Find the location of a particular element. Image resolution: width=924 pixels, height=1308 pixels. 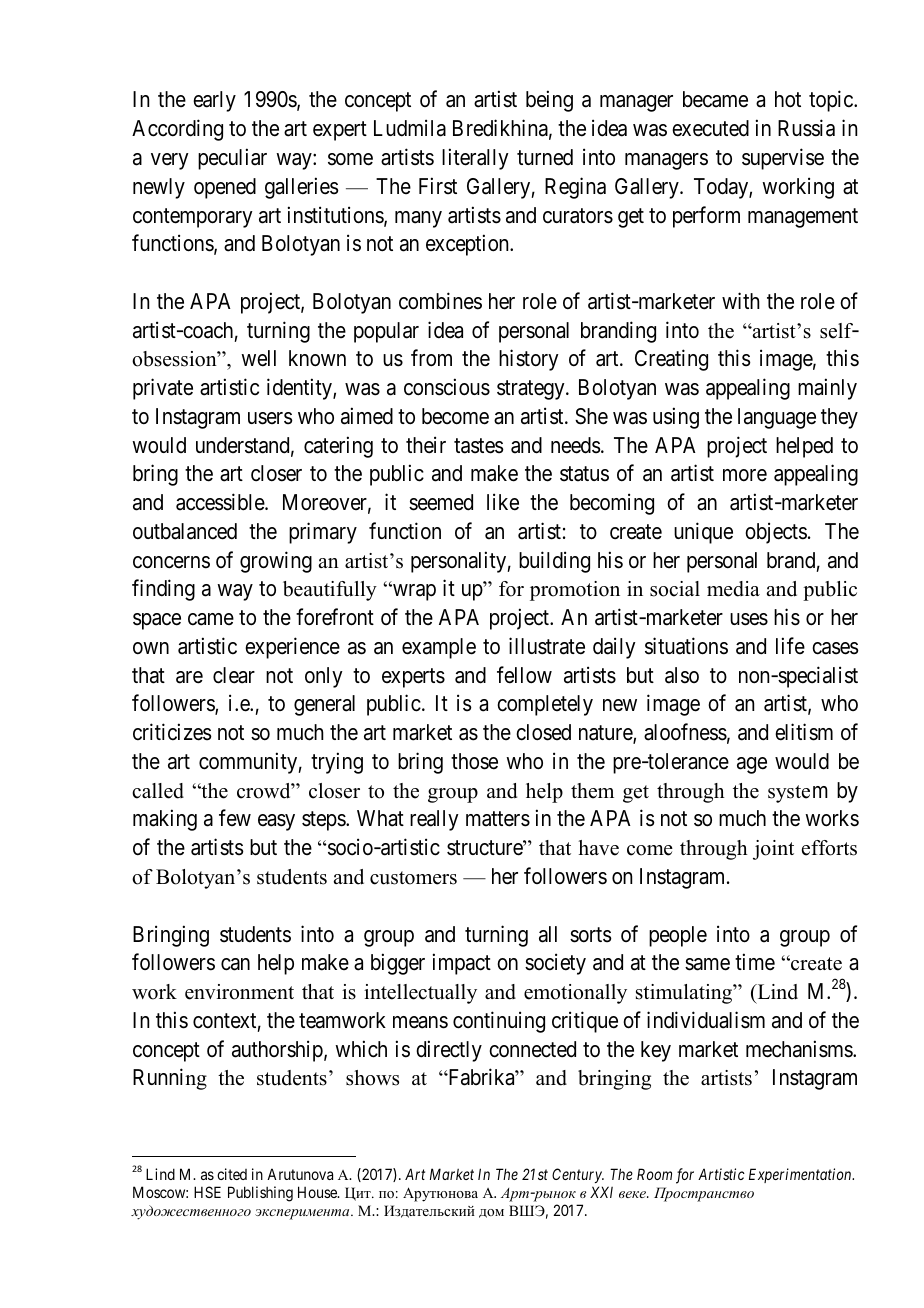

cited is located at coordinates (232, 1174).
